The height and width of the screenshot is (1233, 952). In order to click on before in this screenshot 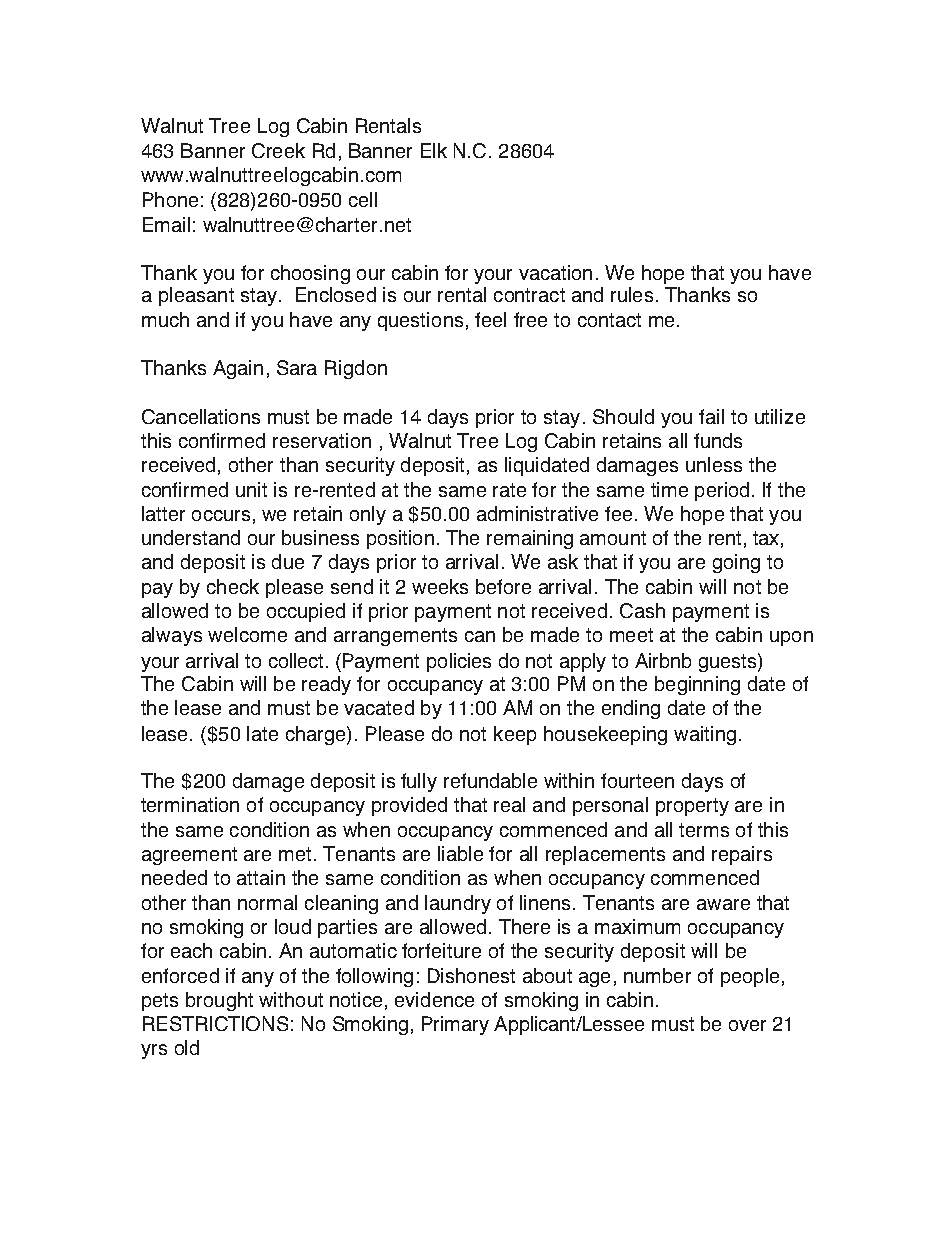, I will do `click(503, 586)`.
